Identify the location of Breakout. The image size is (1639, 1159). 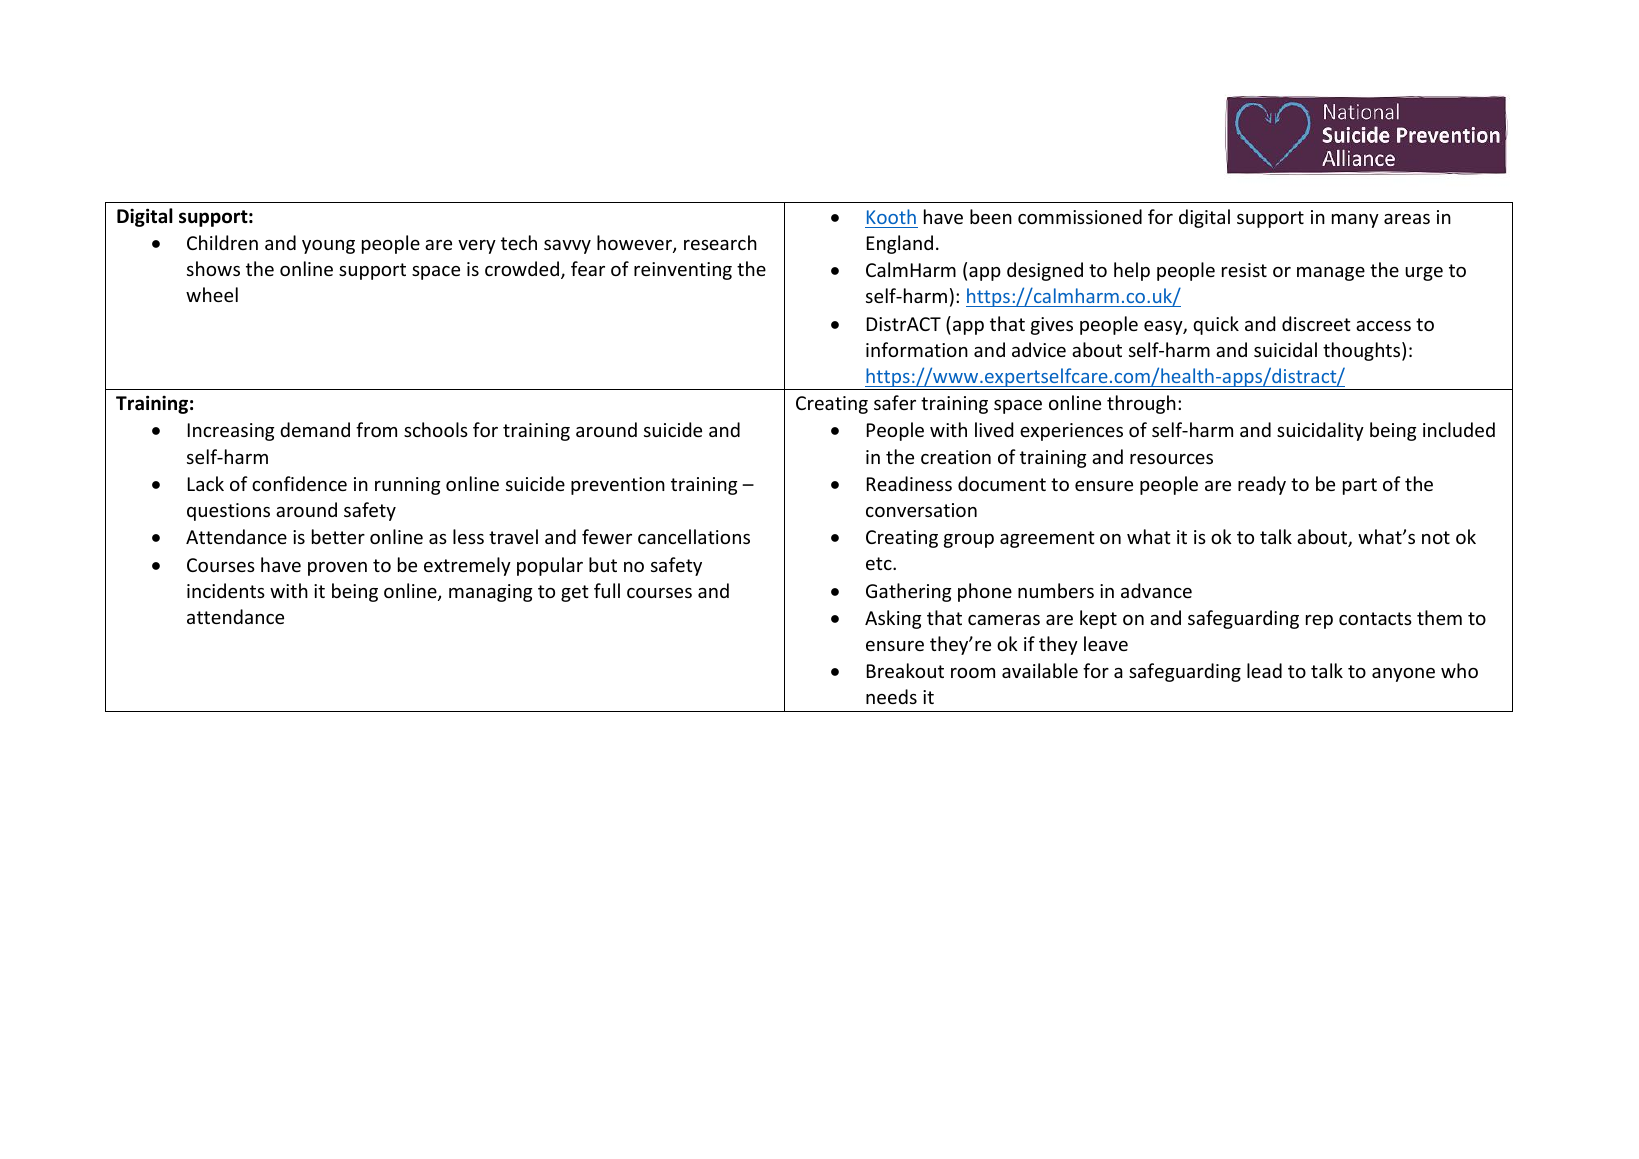
(905, 670).
